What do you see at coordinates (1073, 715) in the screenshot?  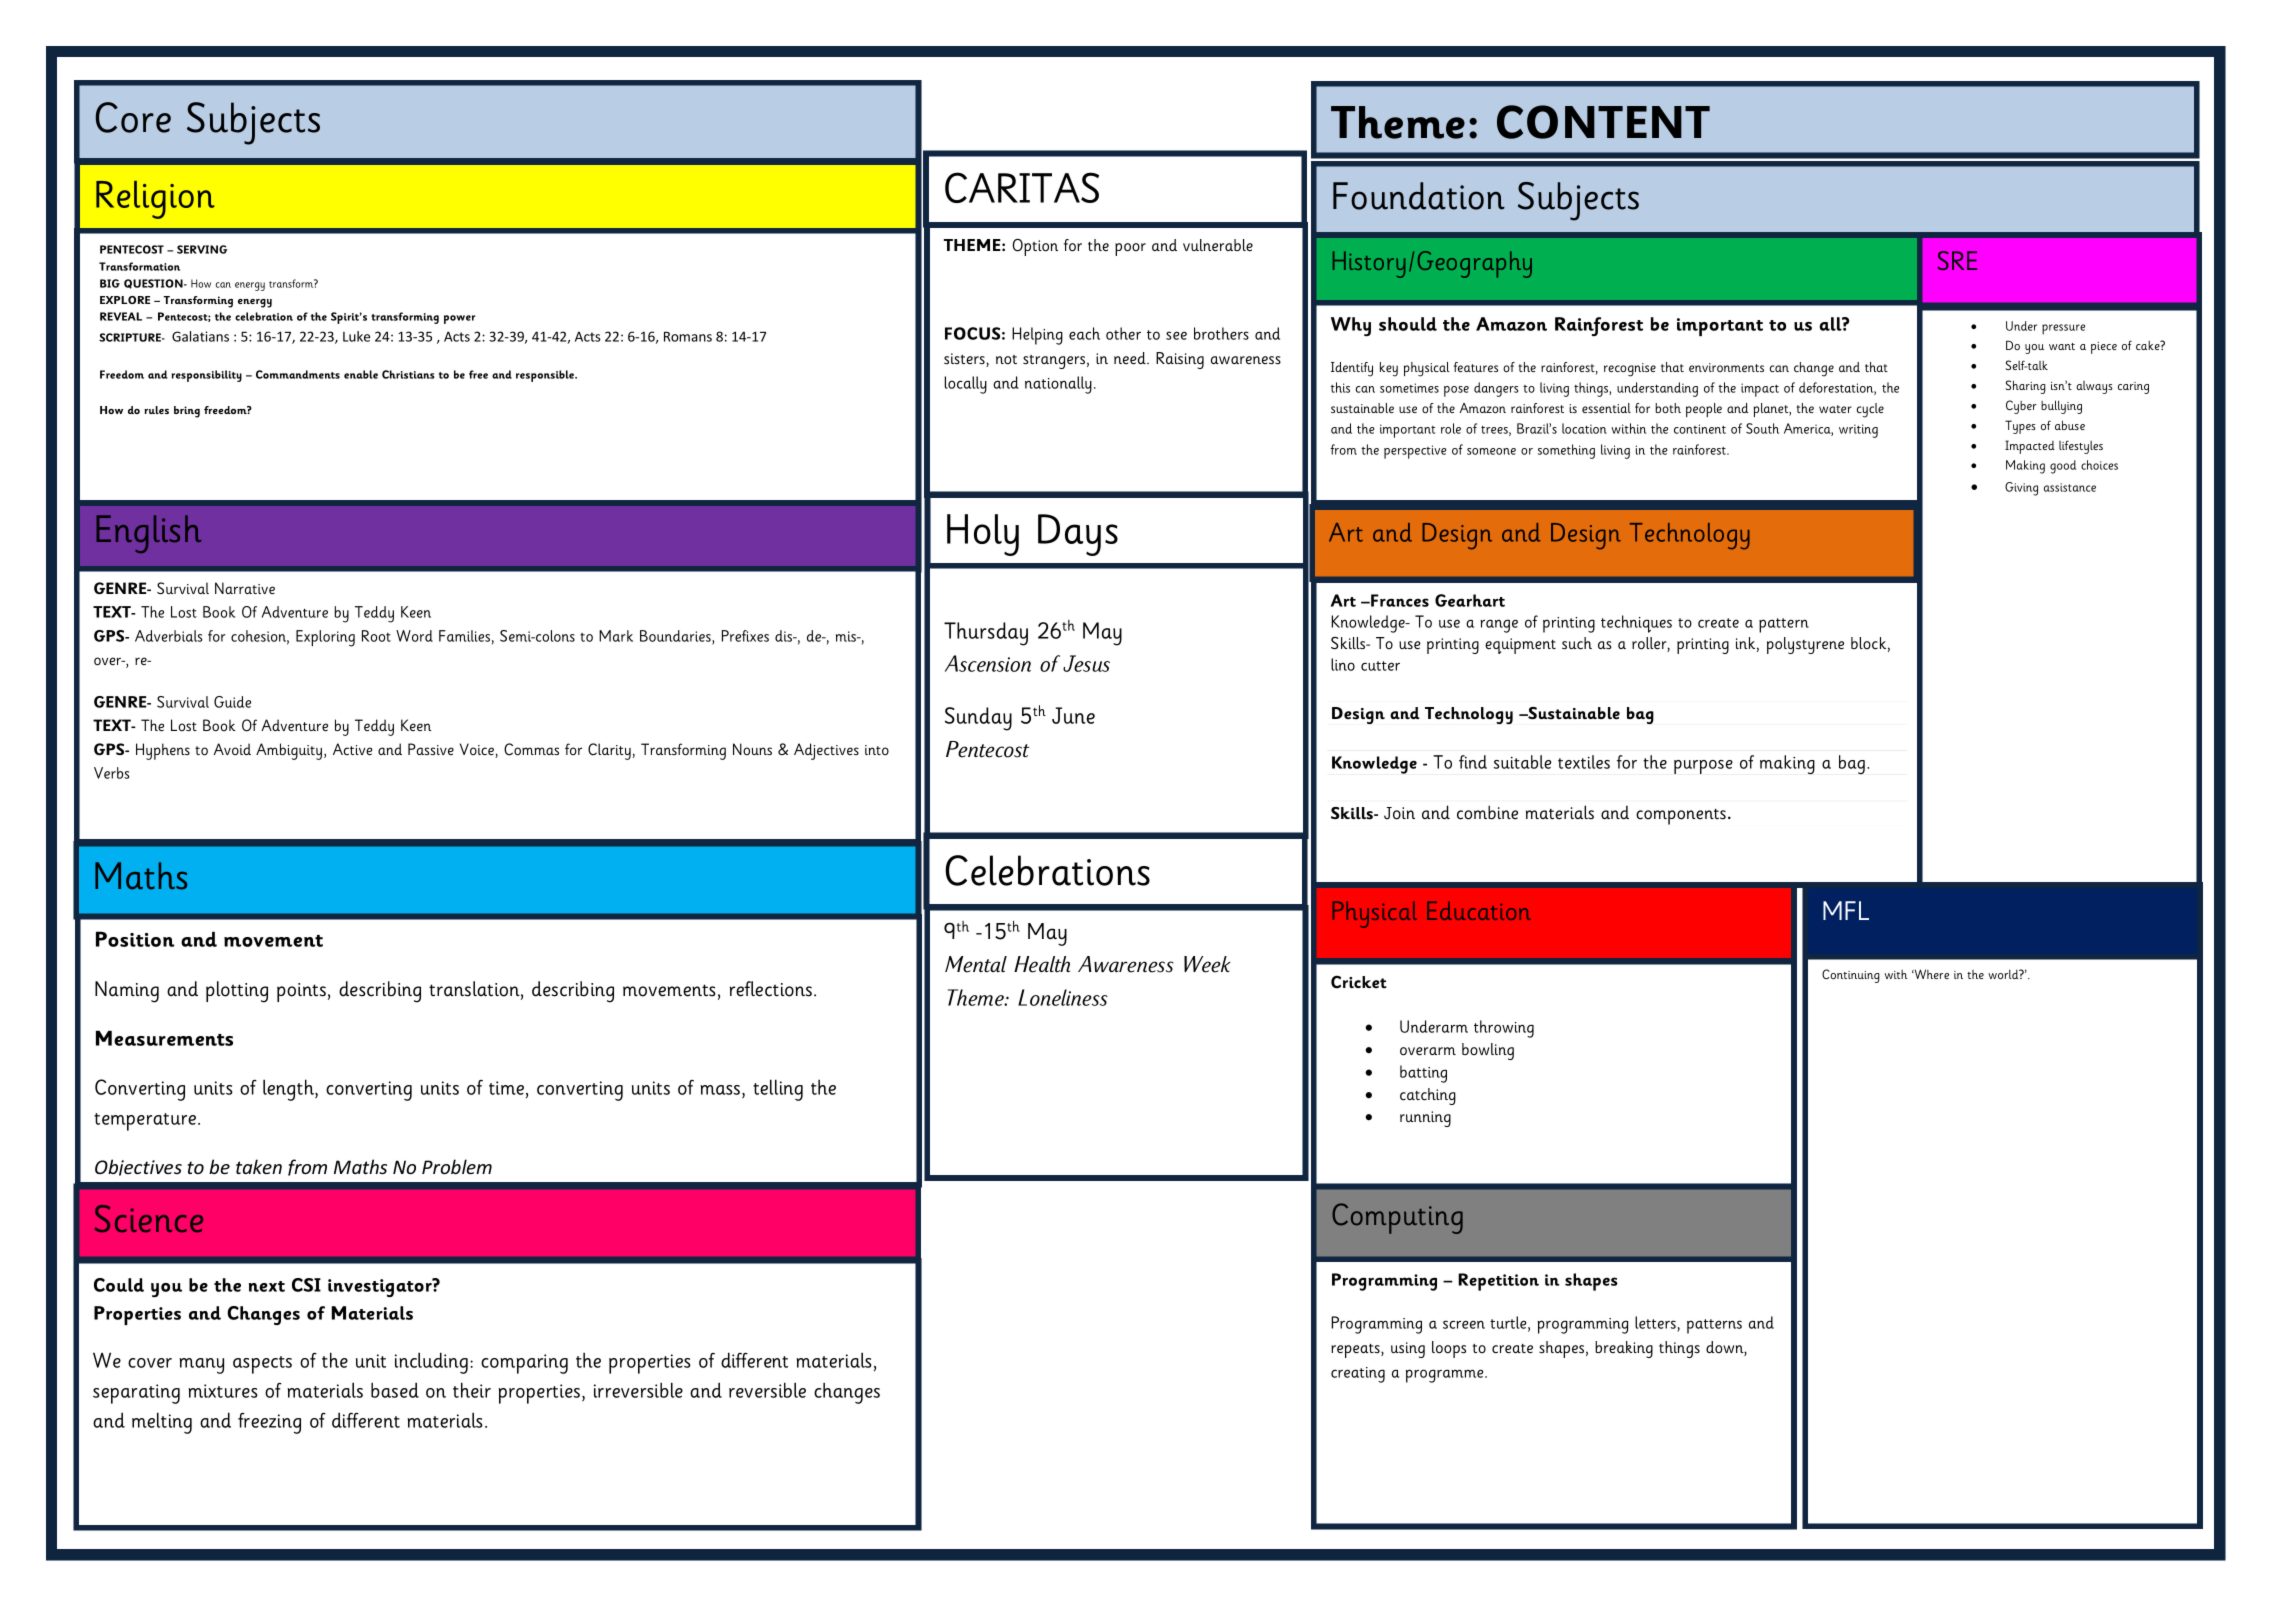 I see `June` at bounding box center [1073, 715].
